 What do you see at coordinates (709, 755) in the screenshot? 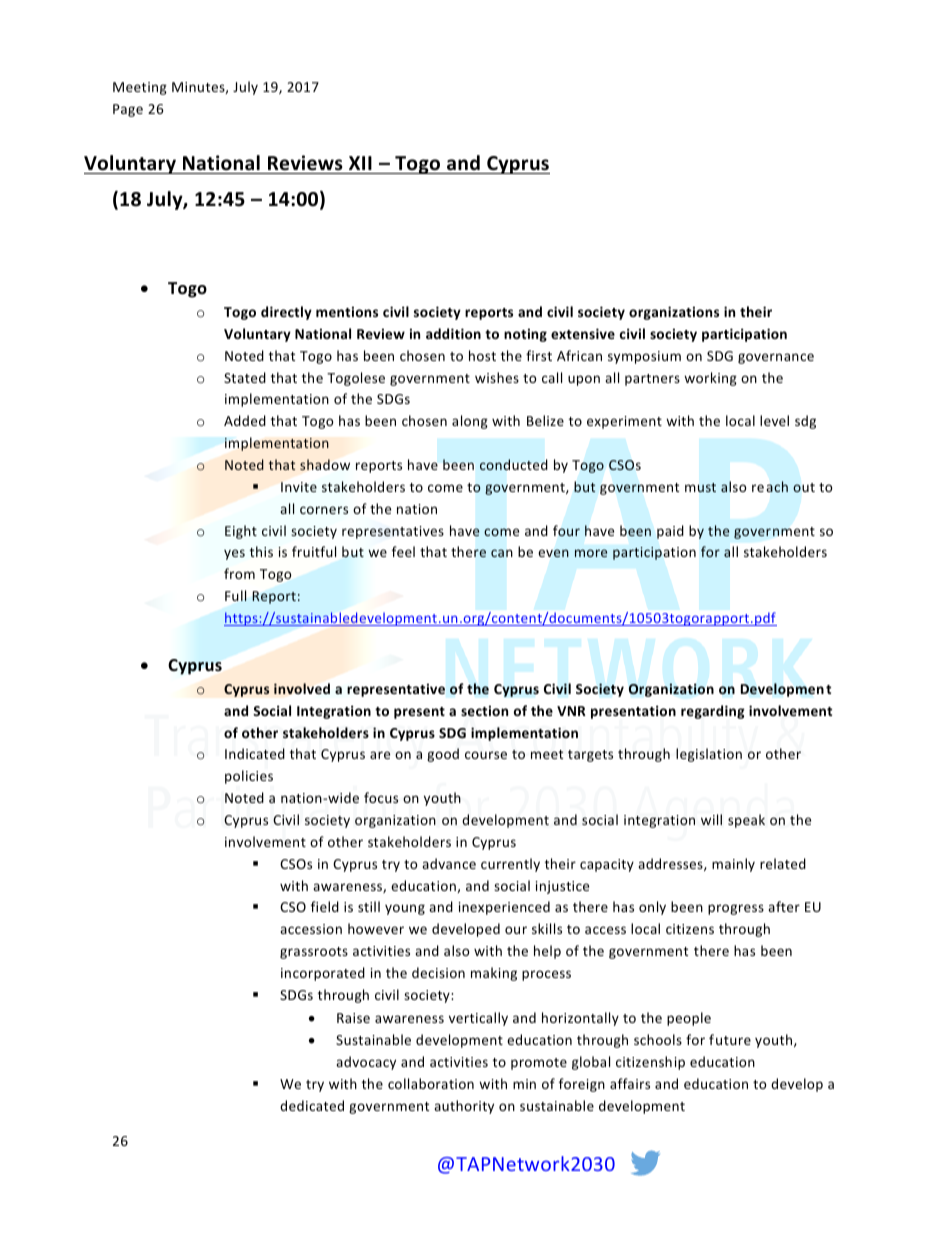
I see `legislation` at bounding box center [709, 755].
